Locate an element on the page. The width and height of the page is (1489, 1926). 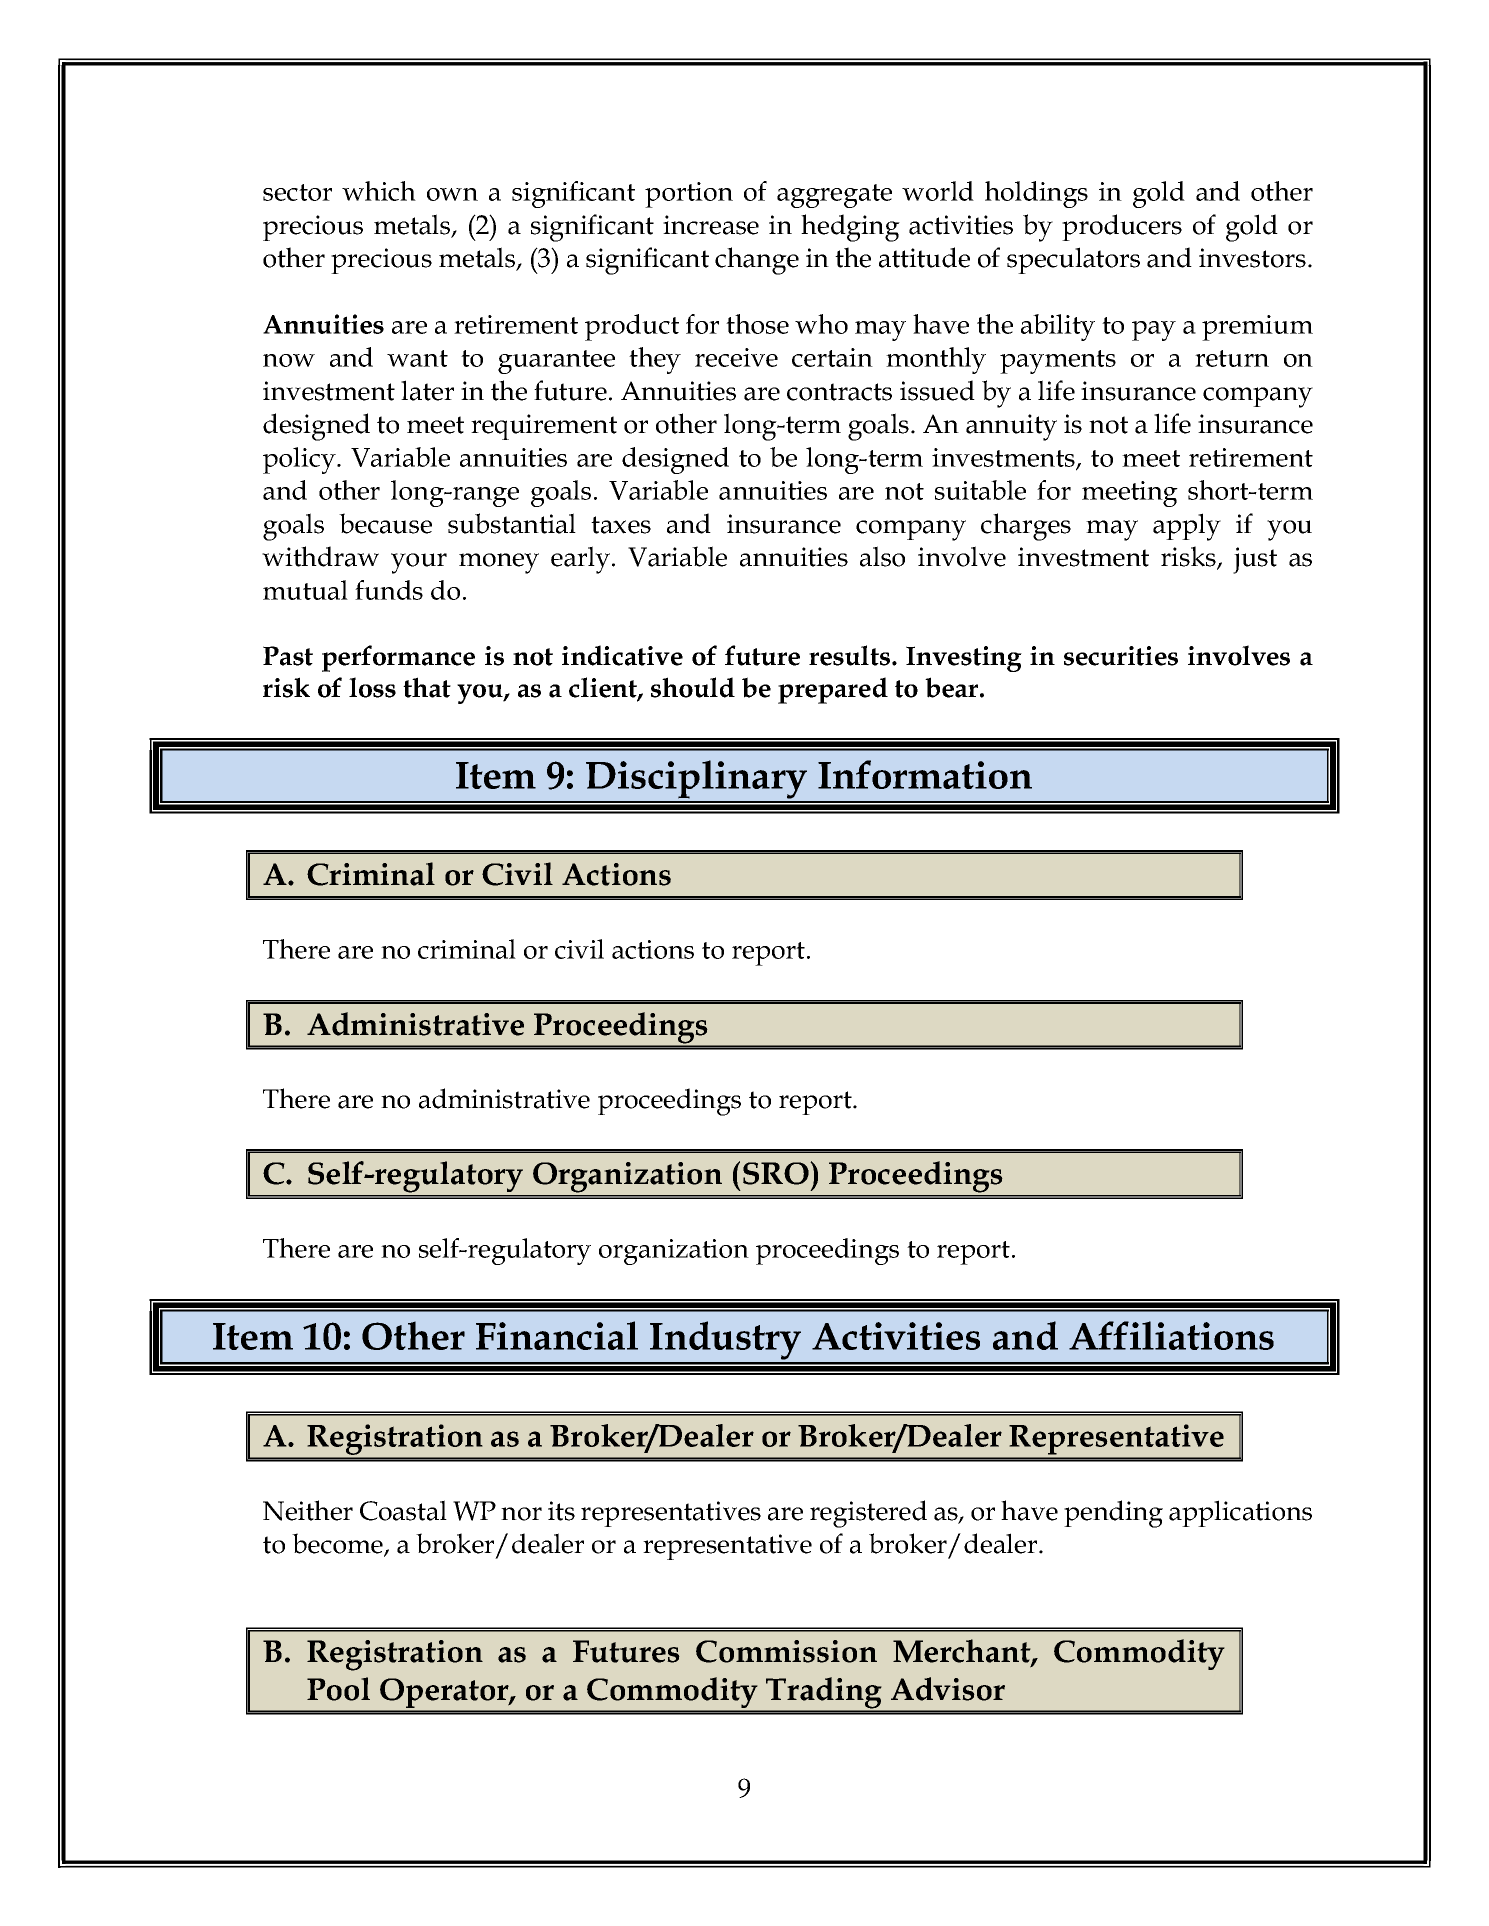
results is located at coordinates (849, 655).
